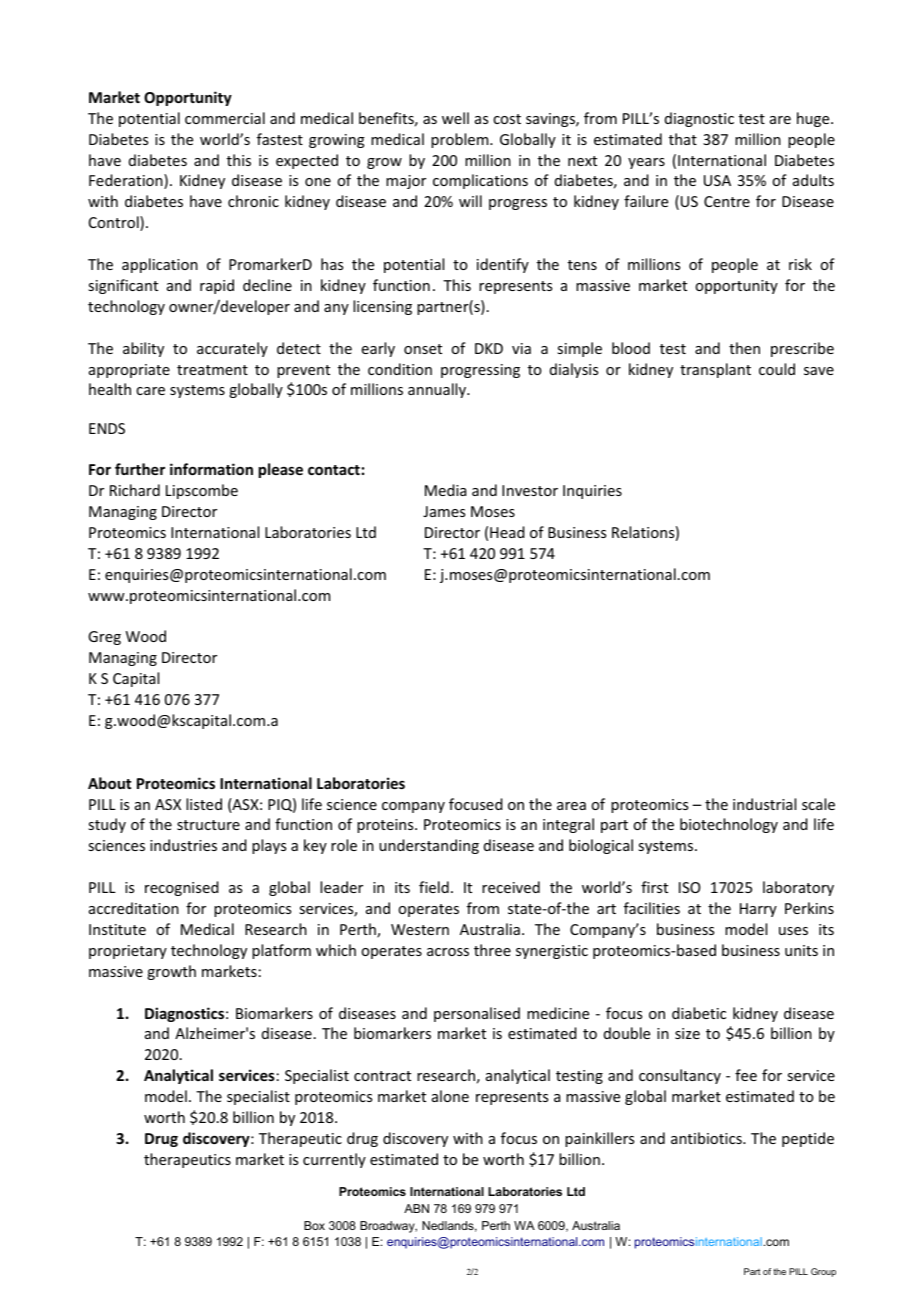 The width and height of the screenshot is (924, 1308). Describe the element at coordinates (461, 140) in the screenshot. I see `problem` at that location.
